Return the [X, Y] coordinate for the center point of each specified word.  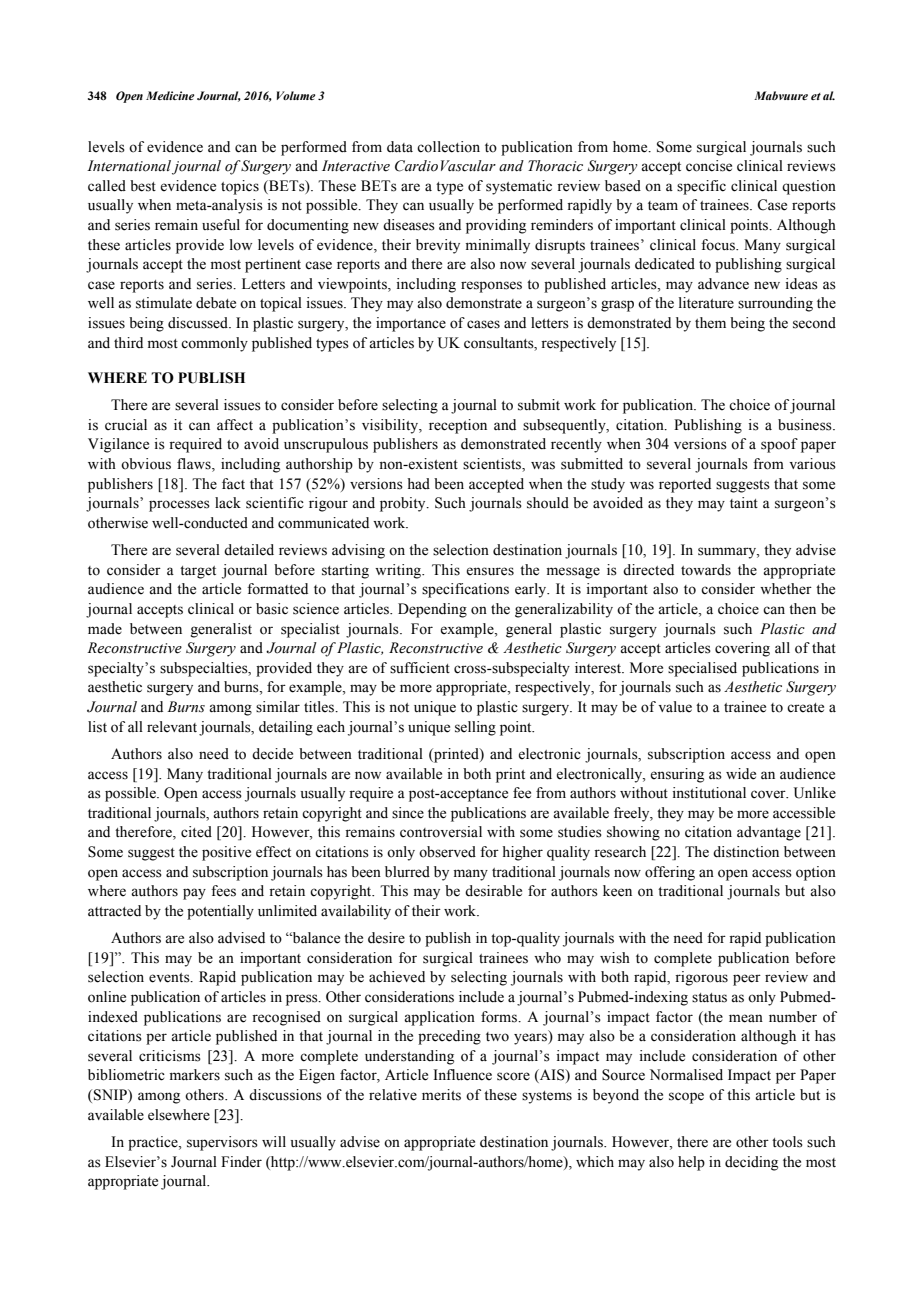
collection [448, 147]
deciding [751, 1163]
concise [709, 166]
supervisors [222, 1143]
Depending [432, 610]
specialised [702, 669]
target [198, 572]
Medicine [170, 95]
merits [441, 1095]
